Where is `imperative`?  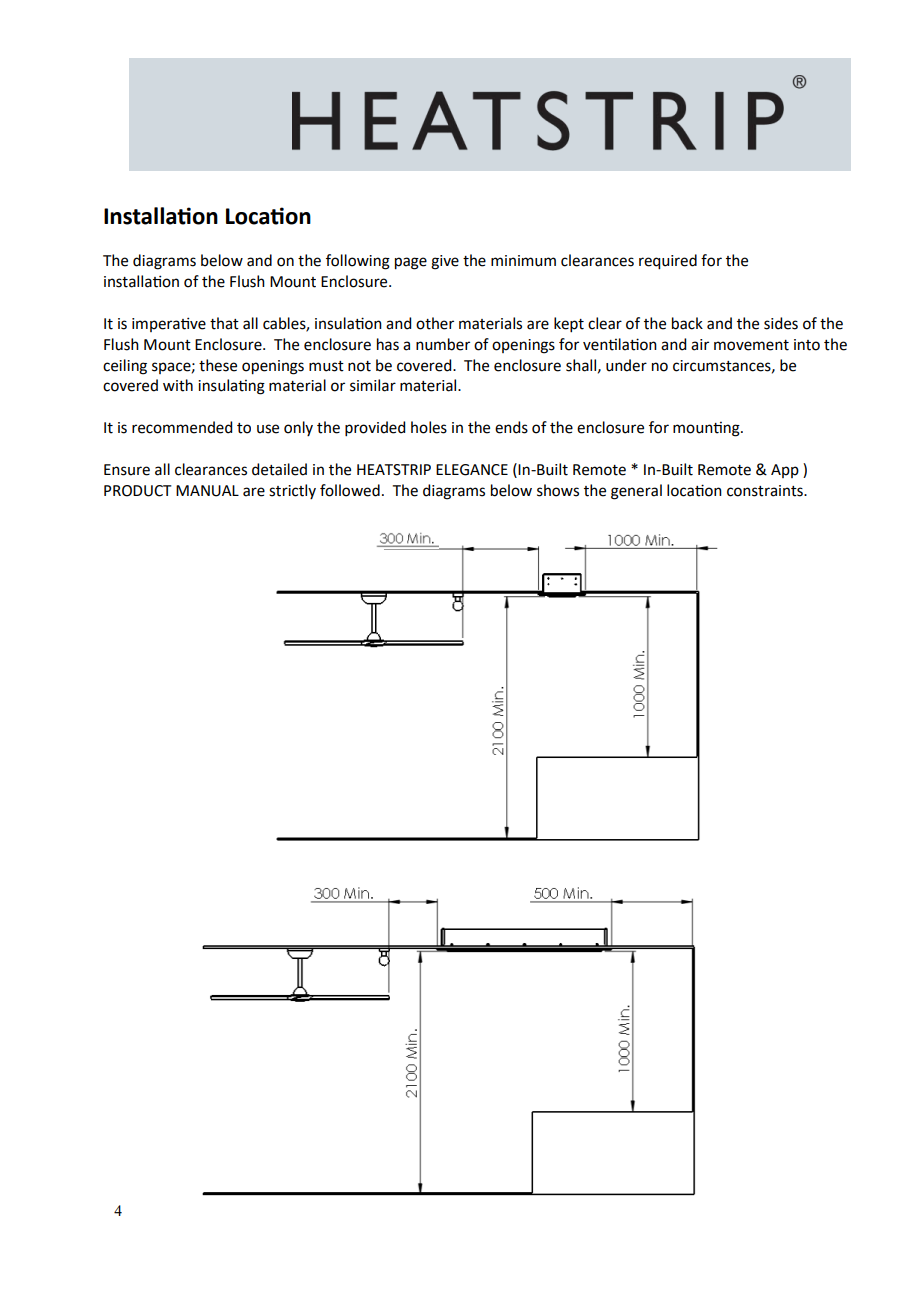
imperative is located at coordinates (169, 324).
